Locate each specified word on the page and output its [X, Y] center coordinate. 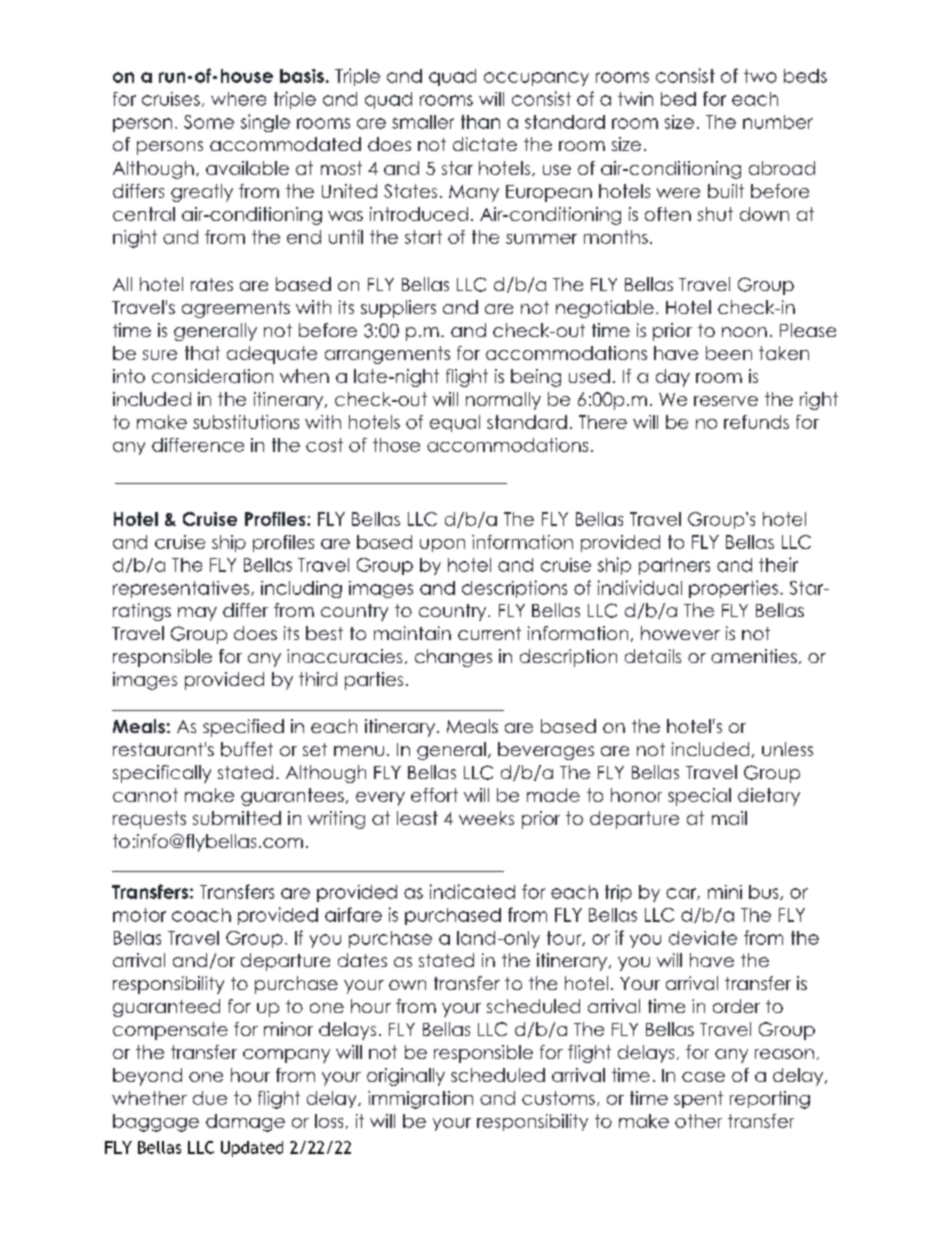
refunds [756, 422]
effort [434, 795]
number [778, 122]
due [210, 1098]
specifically [162, 774]
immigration [420, 1100]
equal [455, 423]
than [480, 122]
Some [209, 122]
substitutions [246, 422]
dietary [769, 797]
